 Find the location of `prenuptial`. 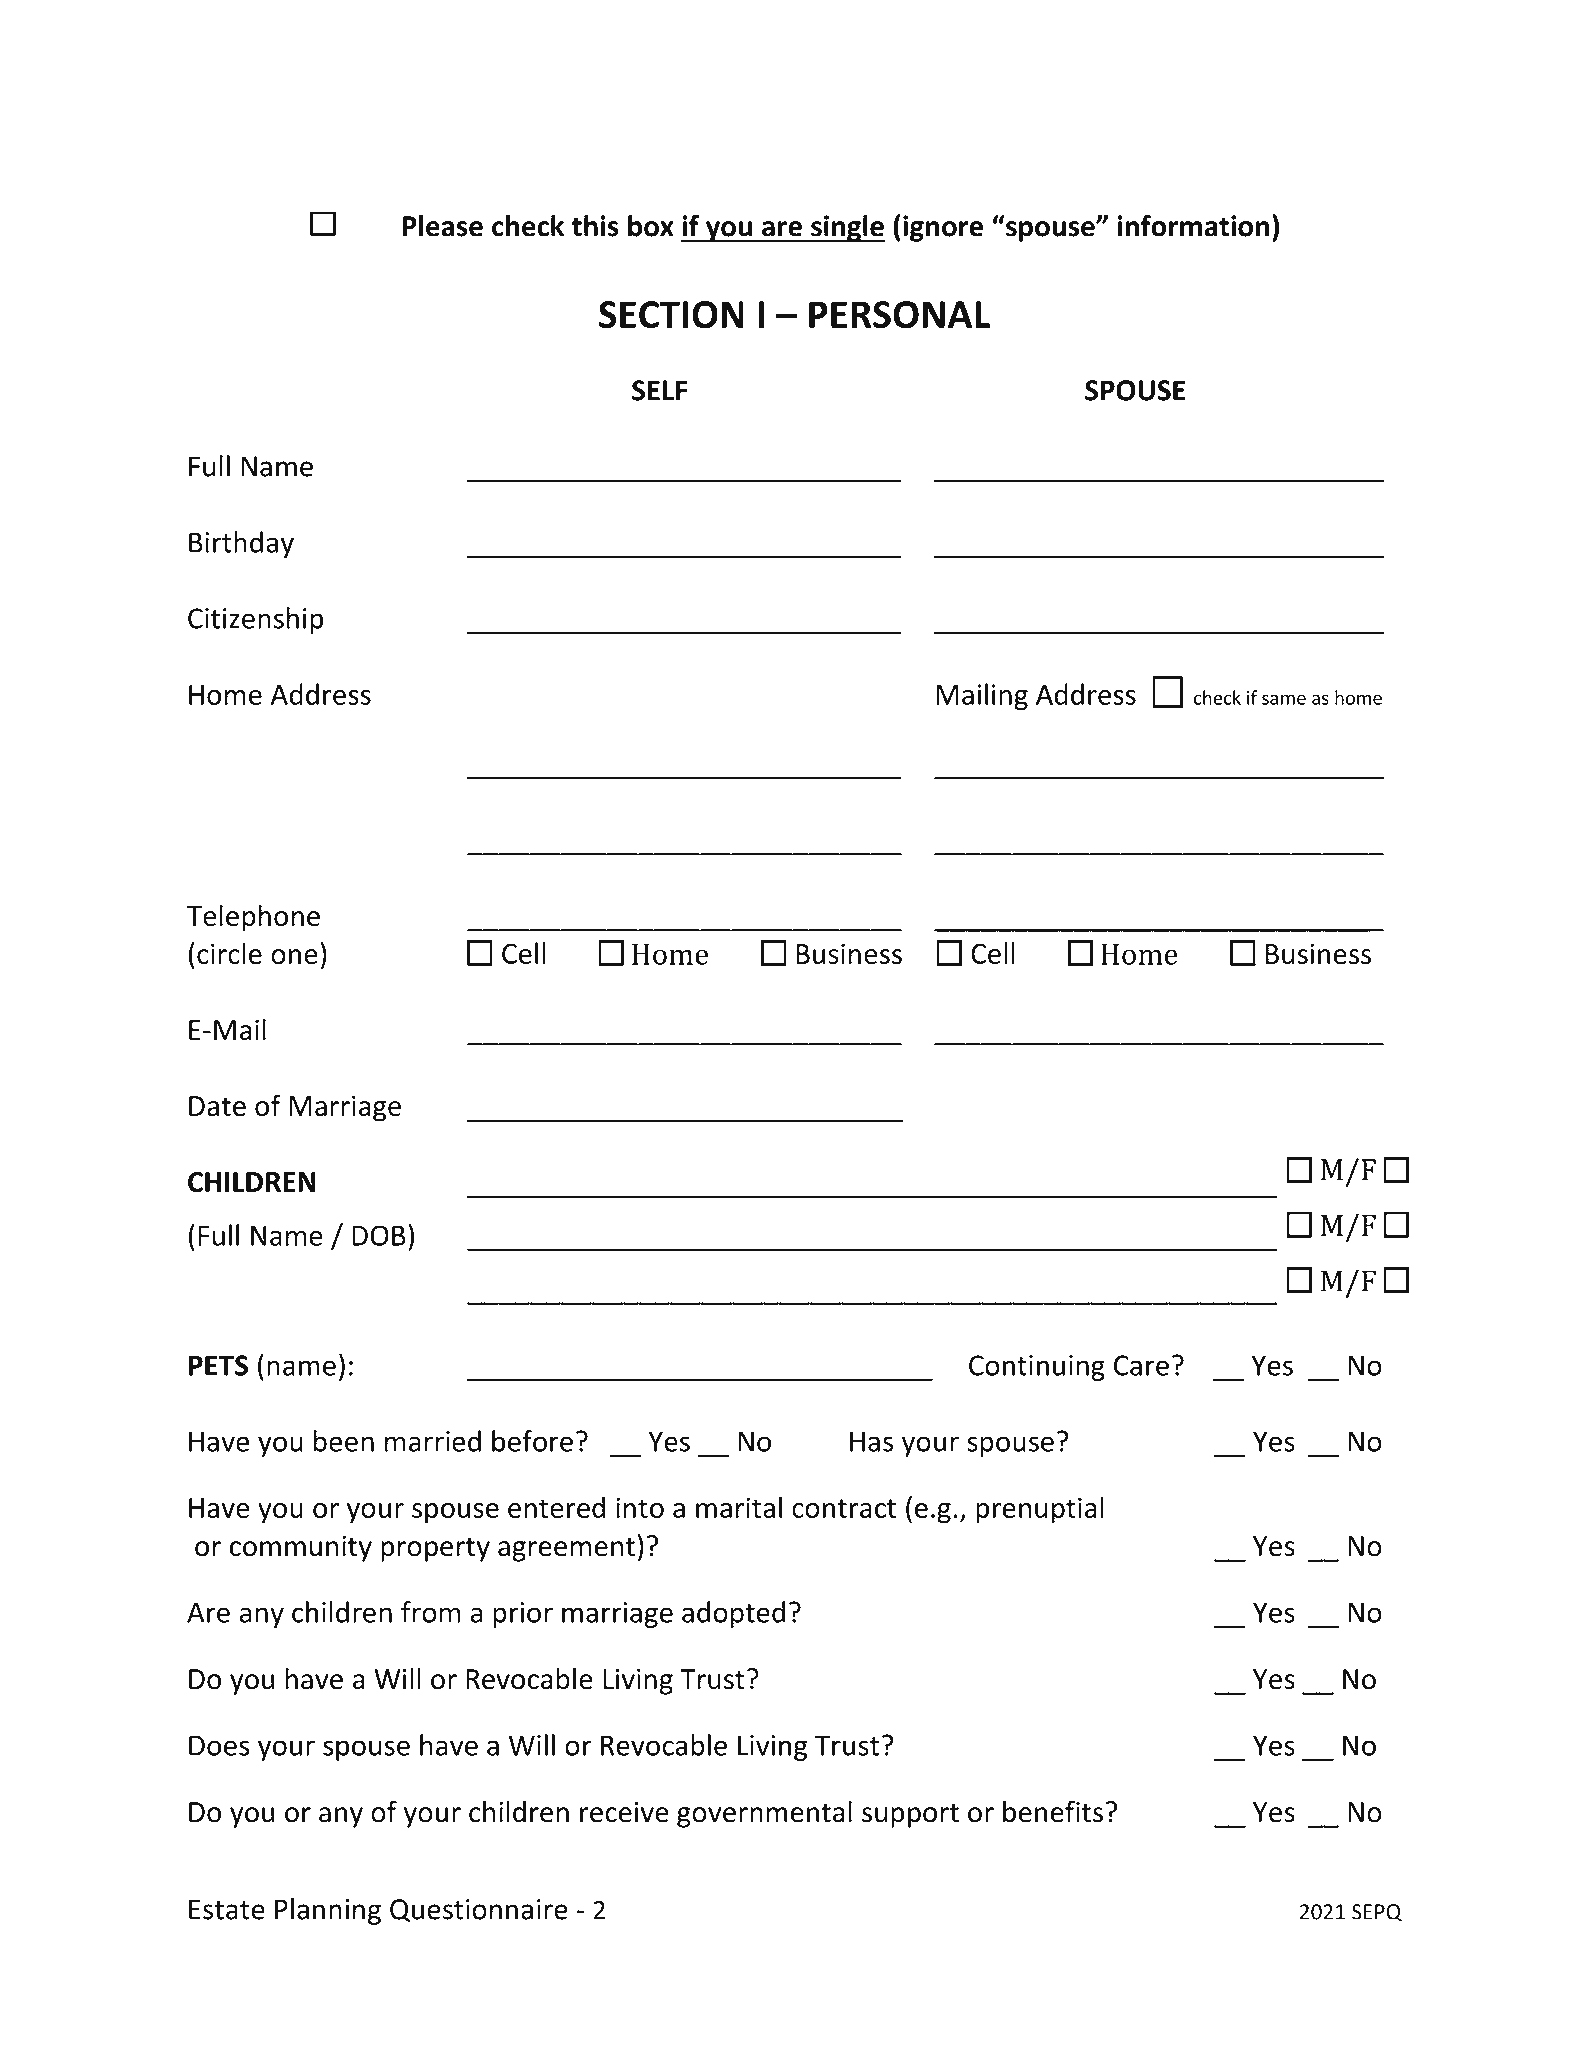

prenuptial is located at coordinates (1040, 1510).
